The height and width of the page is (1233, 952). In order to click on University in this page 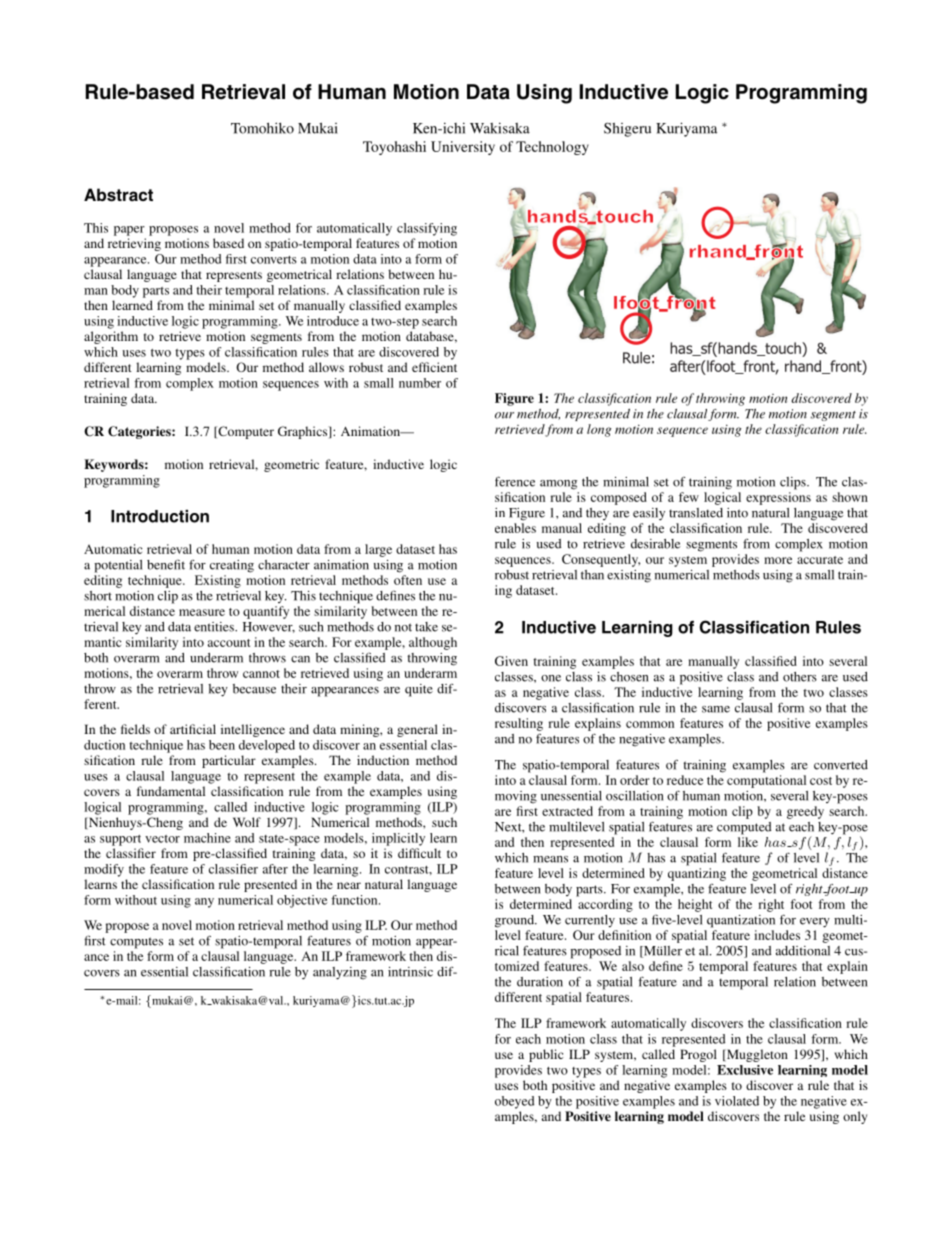, I will do `click(463, 148)`.
